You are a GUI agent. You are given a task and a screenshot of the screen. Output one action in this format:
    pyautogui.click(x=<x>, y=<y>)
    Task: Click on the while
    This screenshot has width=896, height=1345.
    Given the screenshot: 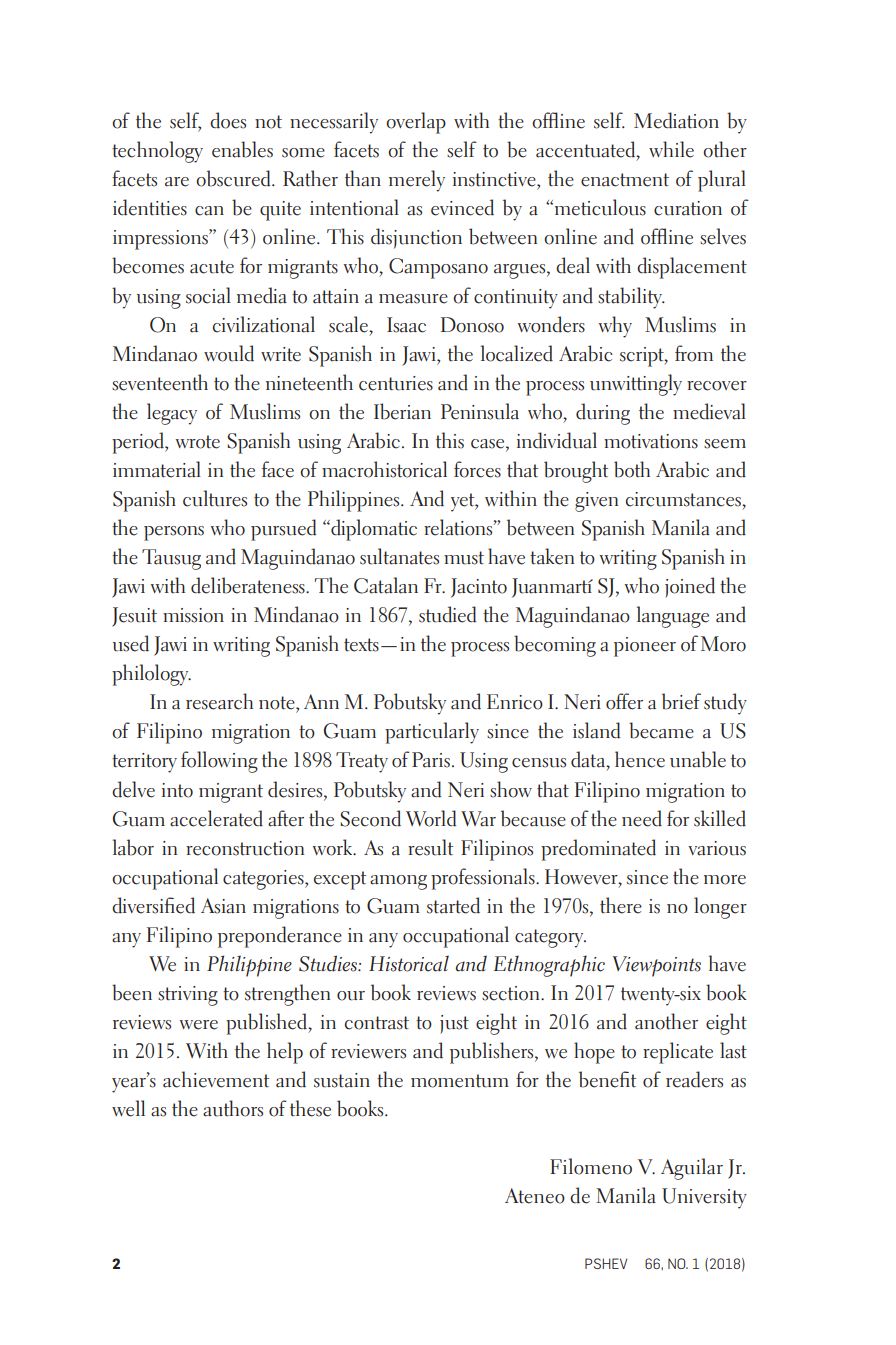 What is the action you would take?
    pyautogui.click(x=671, y=149)
